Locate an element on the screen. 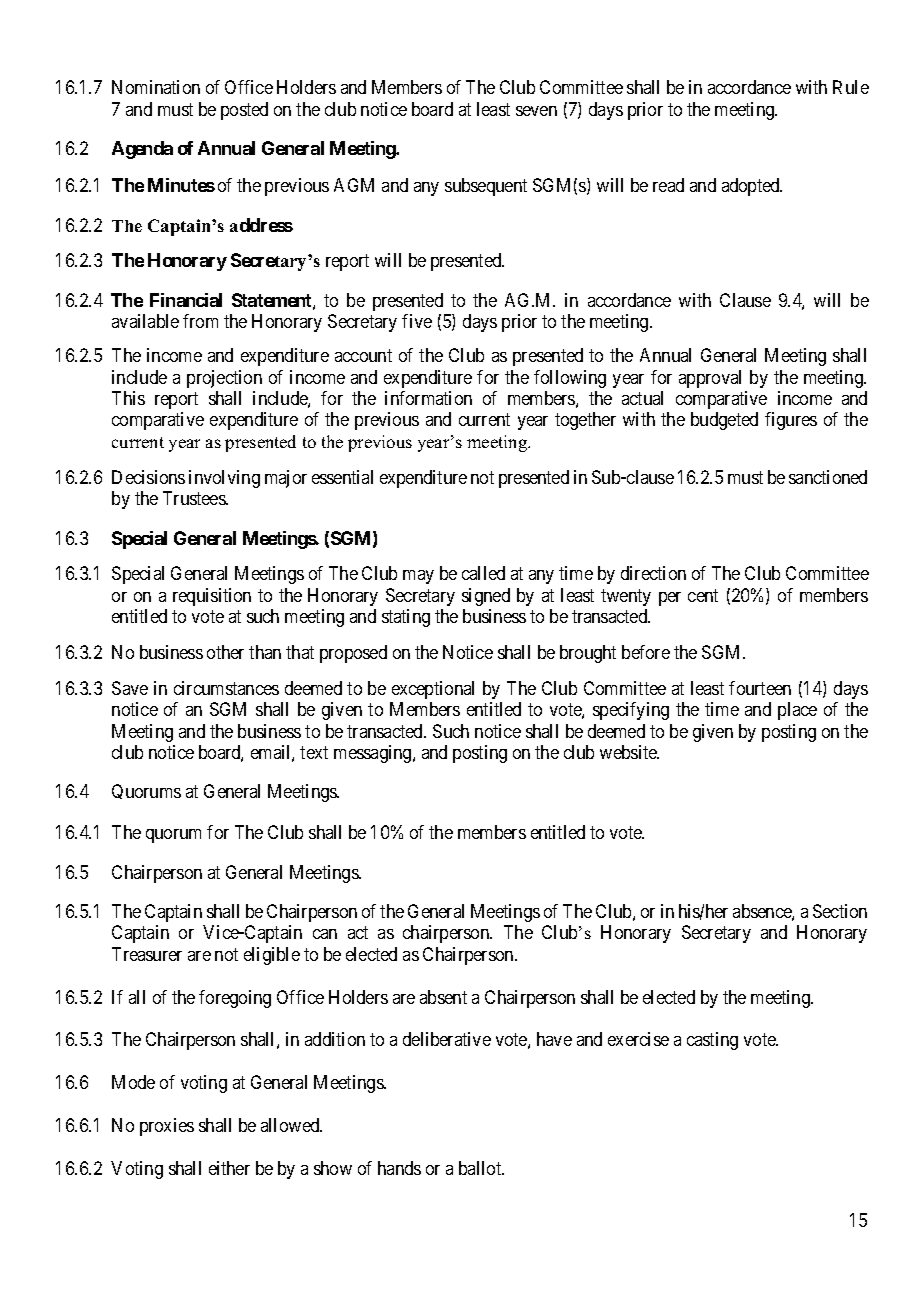  from is located at coordinates (200, 321).
